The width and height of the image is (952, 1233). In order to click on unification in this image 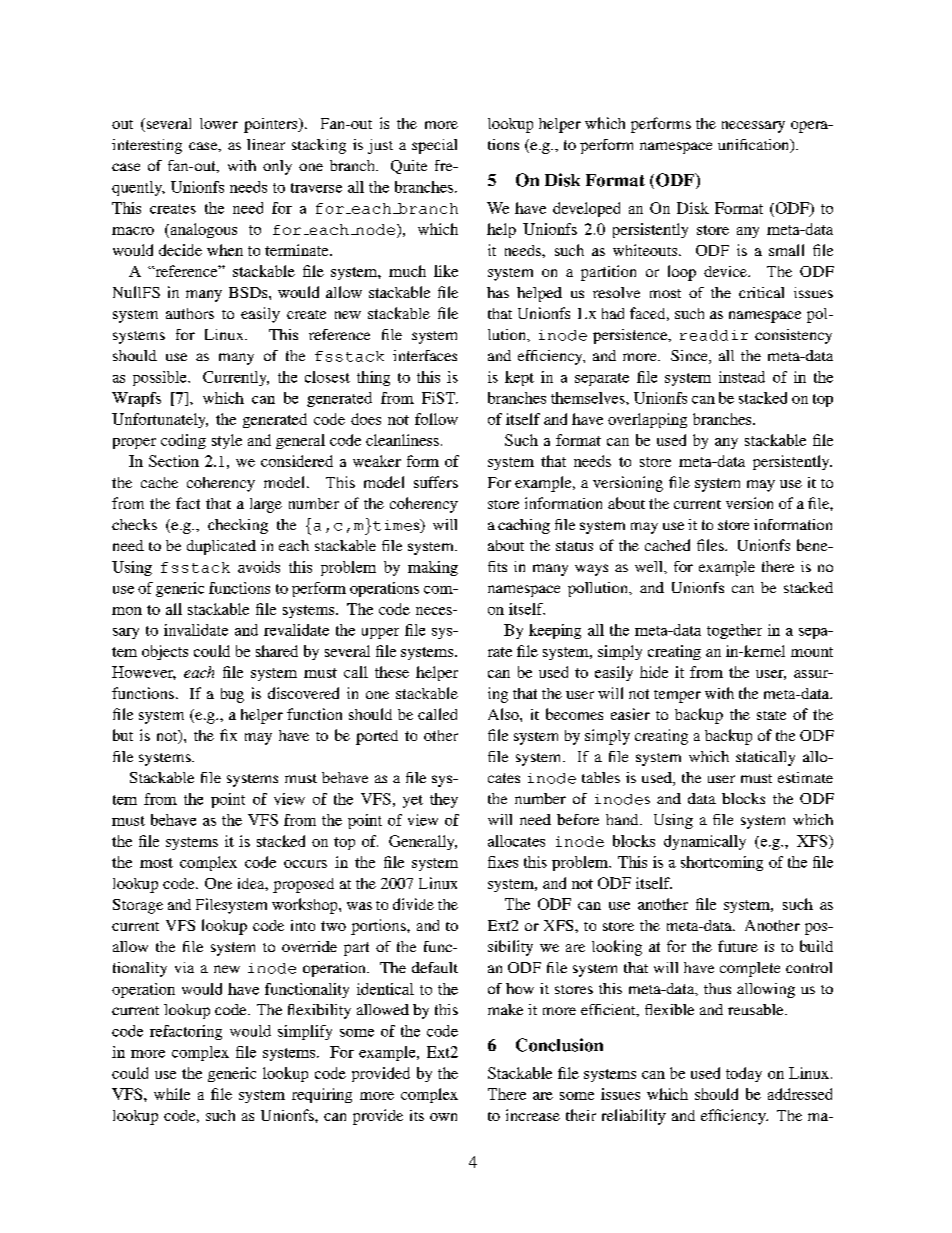, I will do `click(755, 146)`.
